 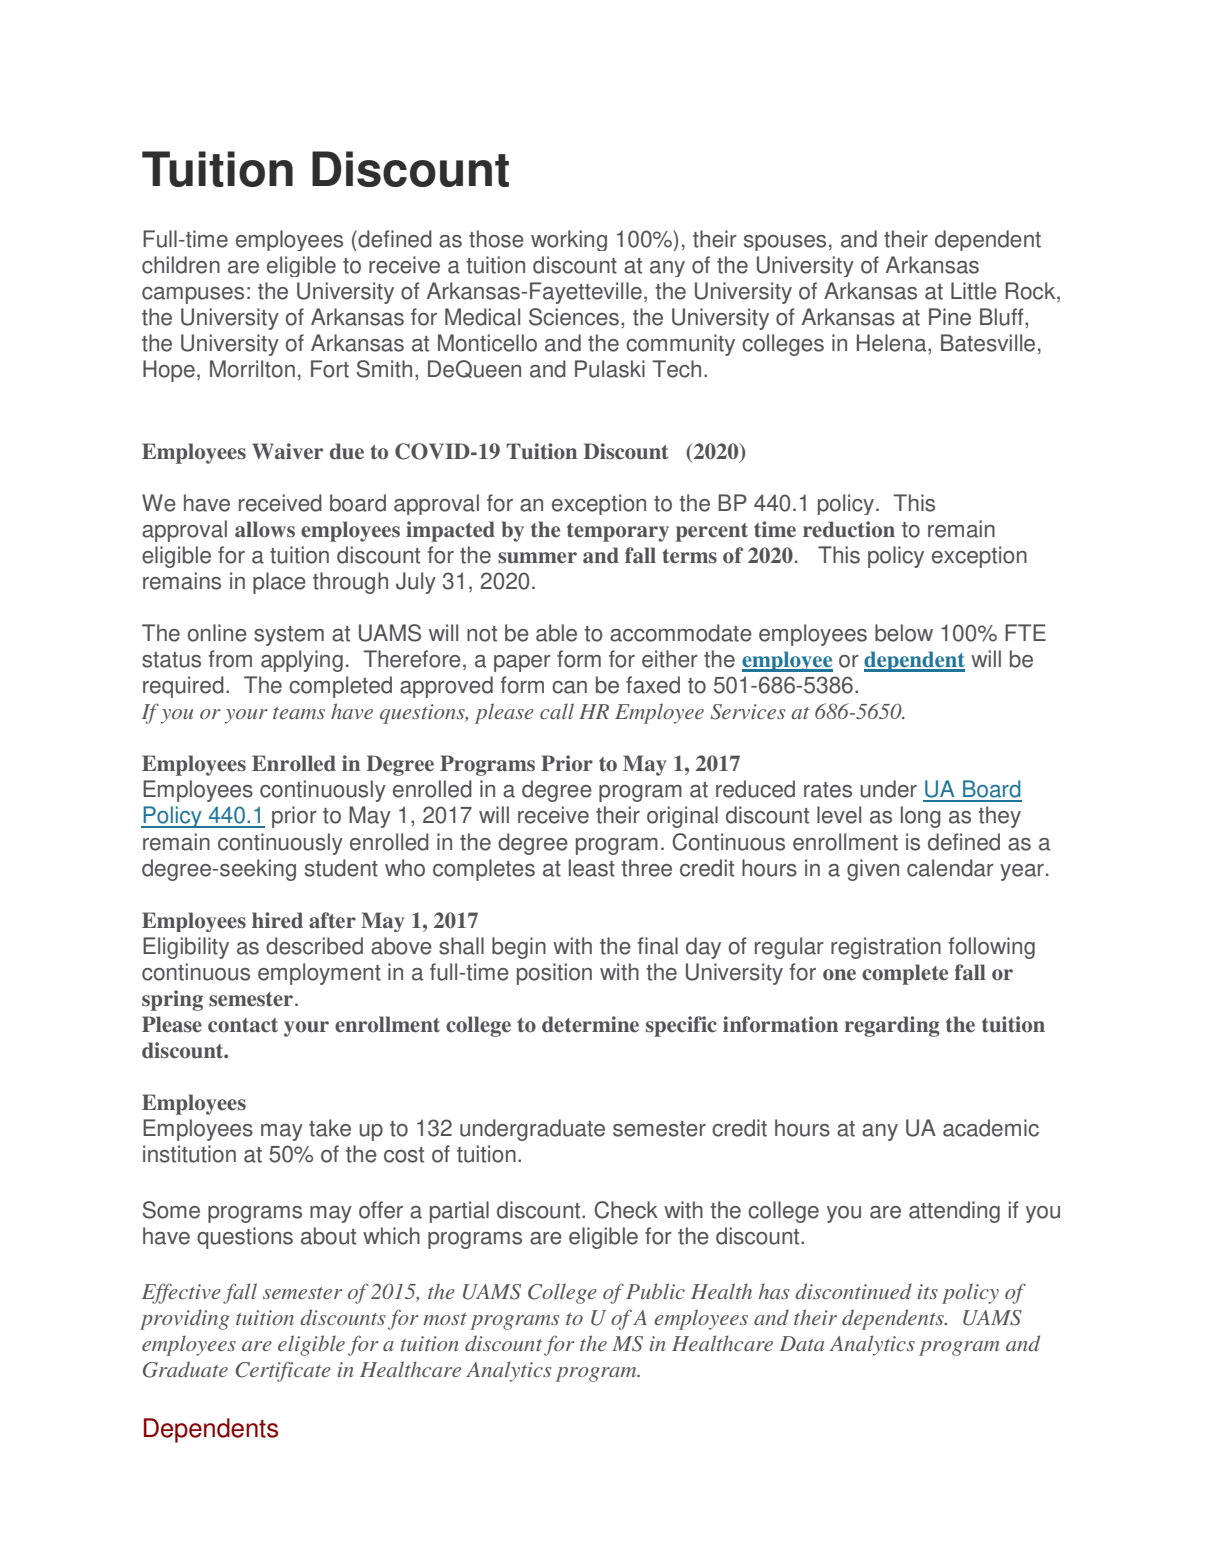 I want to click on Public, so click(x=655, y=1291).
